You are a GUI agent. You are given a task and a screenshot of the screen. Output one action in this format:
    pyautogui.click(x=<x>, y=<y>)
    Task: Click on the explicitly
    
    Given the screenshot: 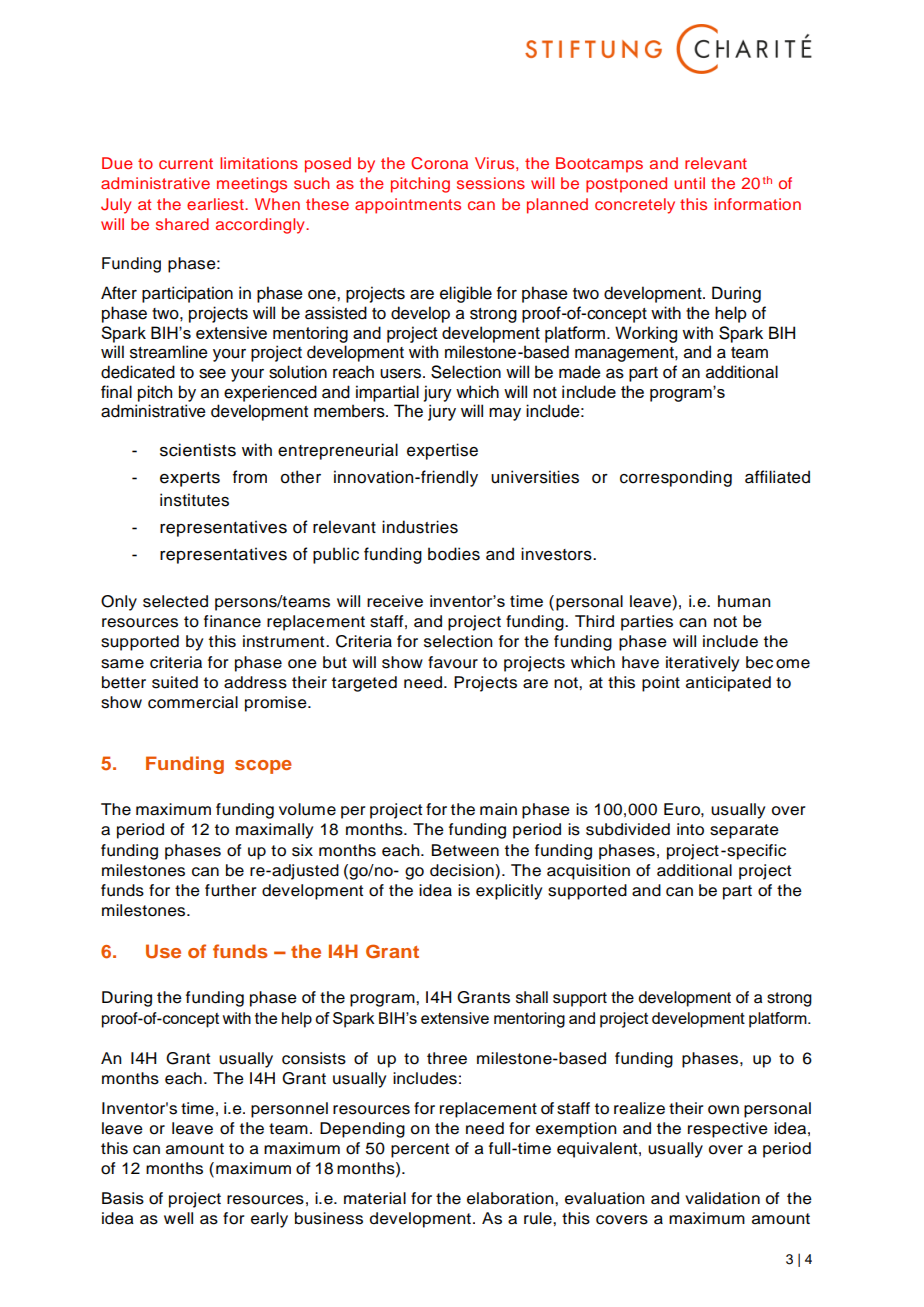 What is the action you would take?
    pyautogui.click(x=509, y=892)
